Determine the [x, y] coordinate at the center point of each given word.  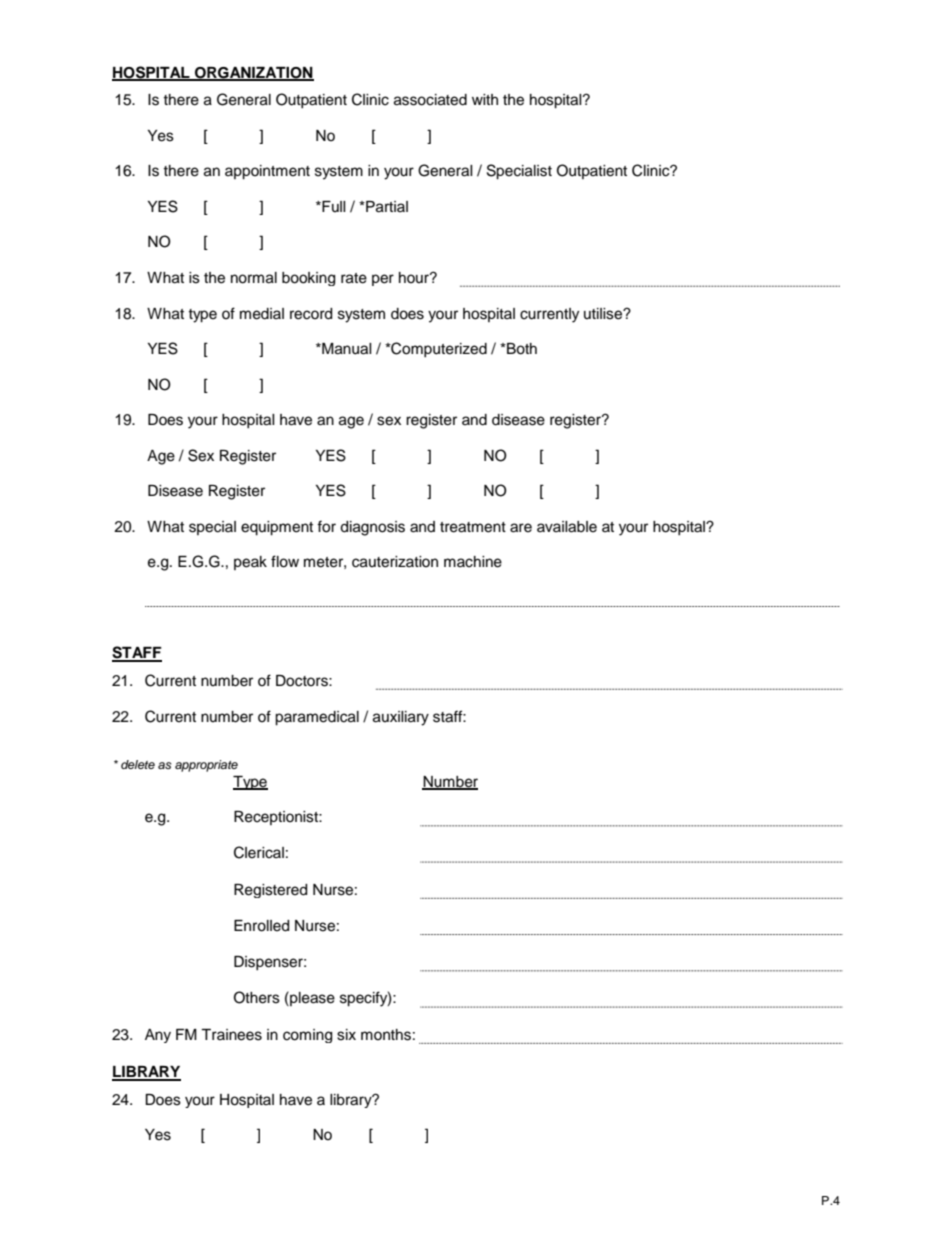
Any [158, 1036]
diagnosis [372, 528]
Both [521, 349]
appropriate [206, 766]
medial [262, 314]
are [521, 528]
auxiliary [401, 718]
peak [250, 563]
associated [430, 100]
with [485, 99]
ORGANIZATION [253, 73]
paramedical [317, 718]
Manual [346, 349]
